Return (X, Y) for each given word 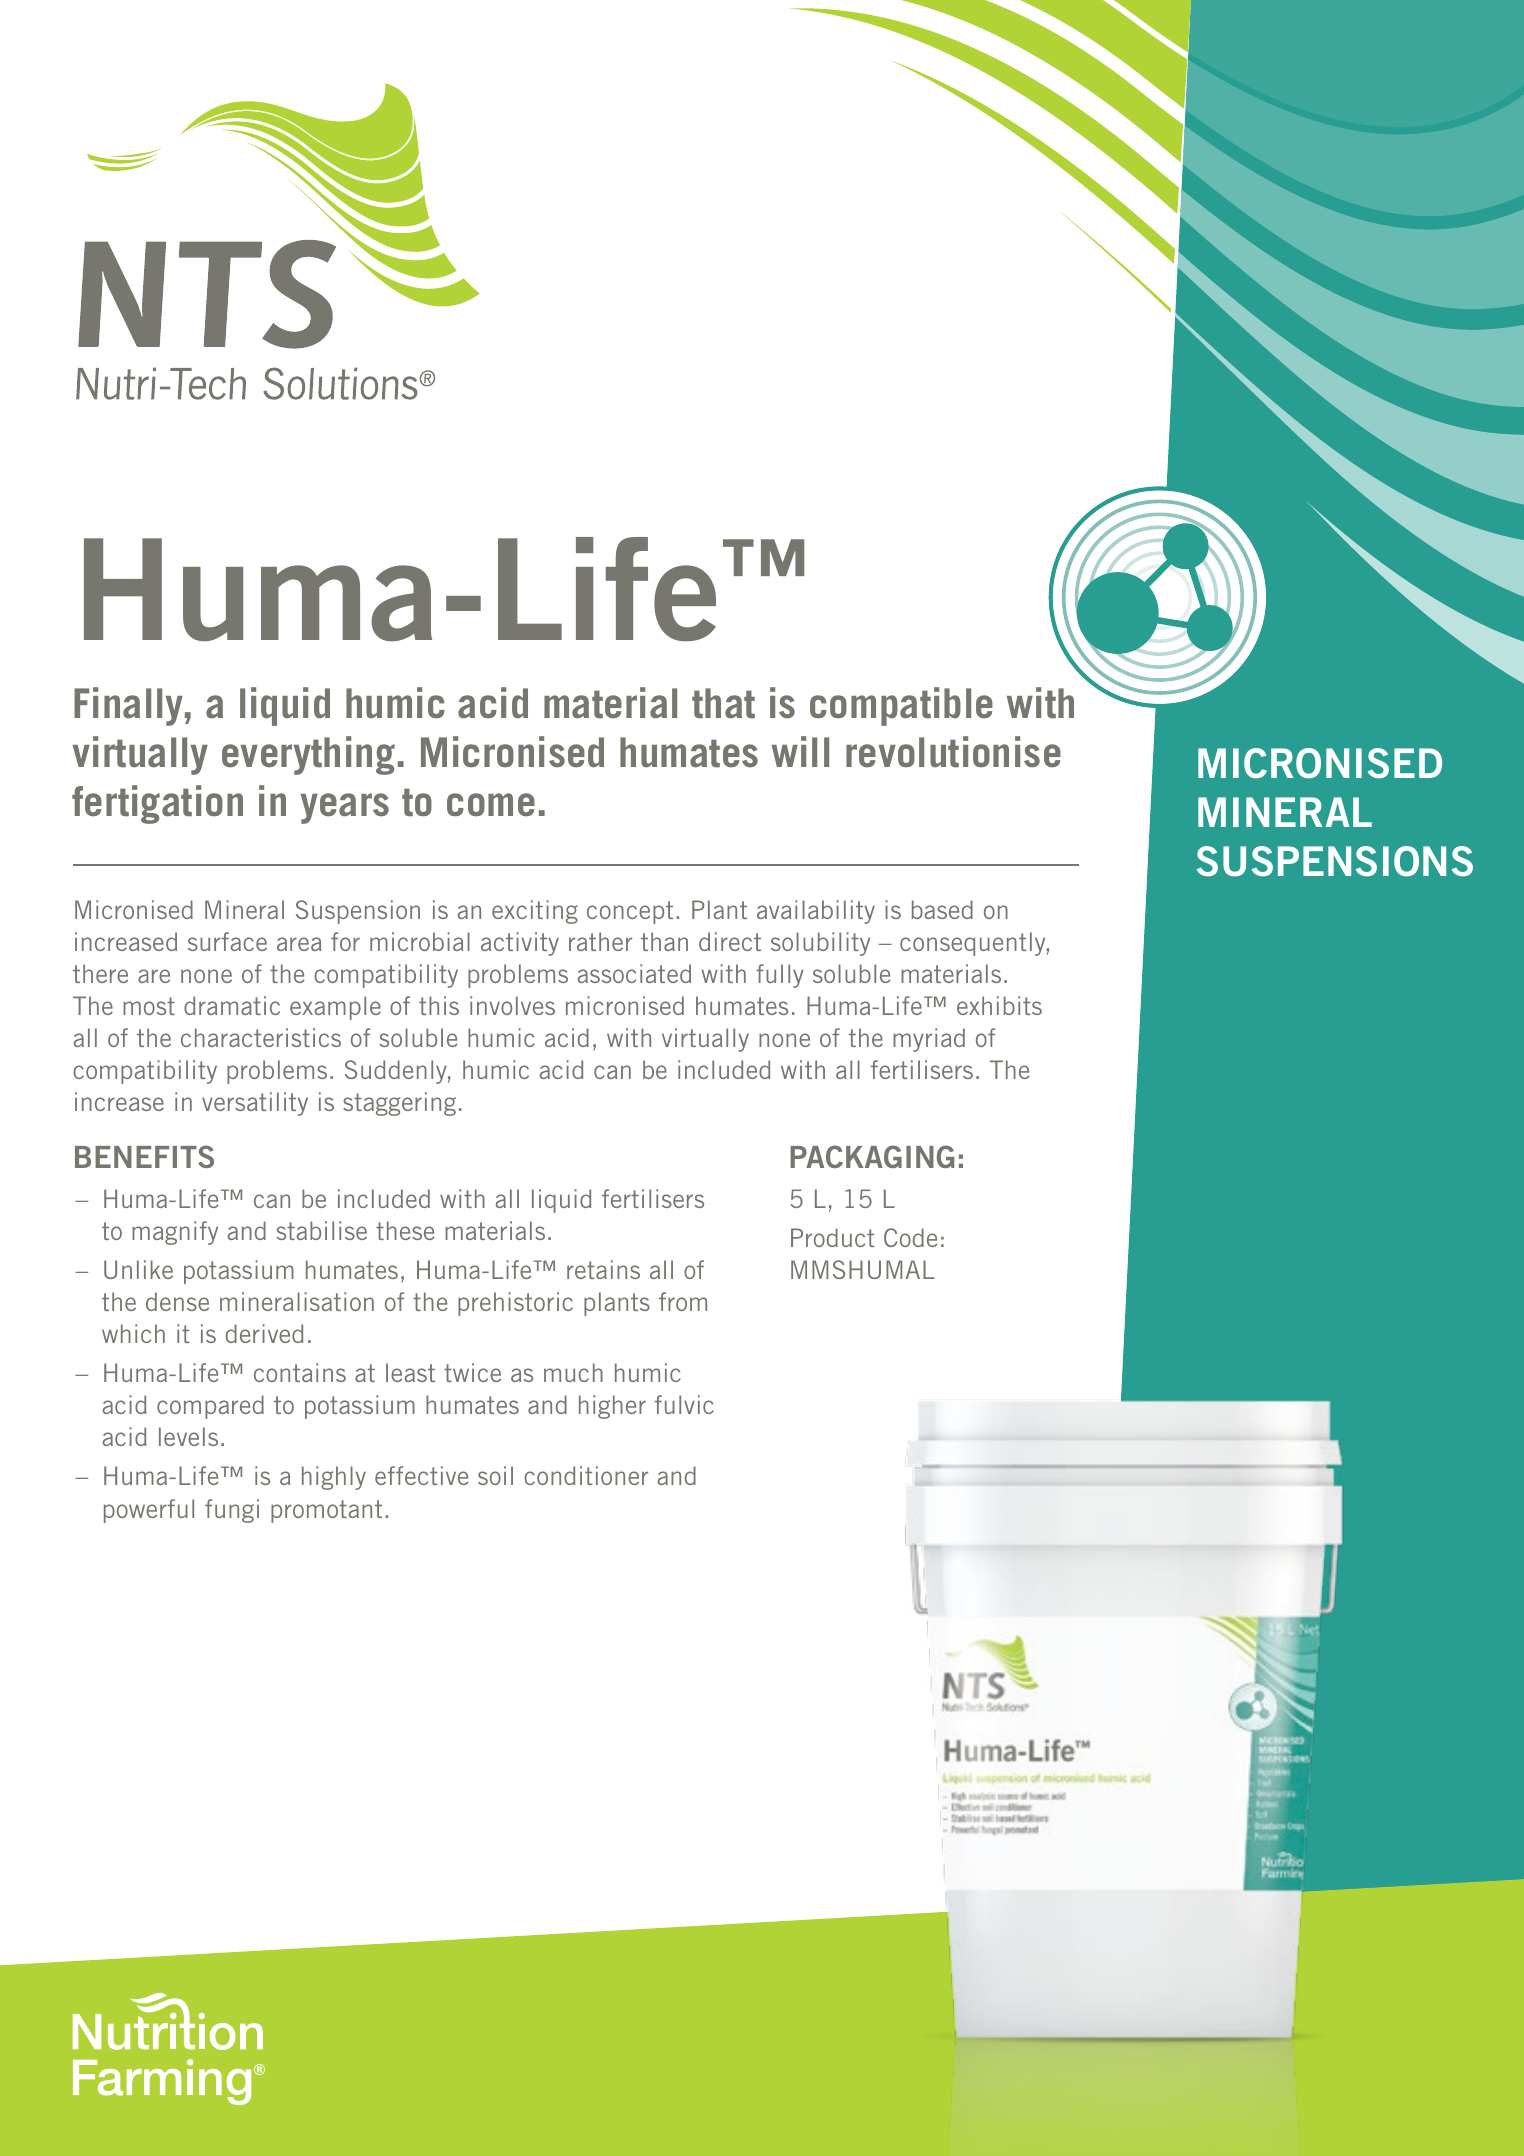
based (942, 909)
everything (308, 755)
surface (227, 941)
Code (911, 1237)
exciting (535, 912)
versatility (255, 1104)
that (723, 703)
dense (177, 1301)
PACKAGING (872, 1156)
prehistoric (515, 1304)
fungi (232, 1511)
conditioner (586, 1475)
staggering (399, 1104)
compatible (901, 706)
